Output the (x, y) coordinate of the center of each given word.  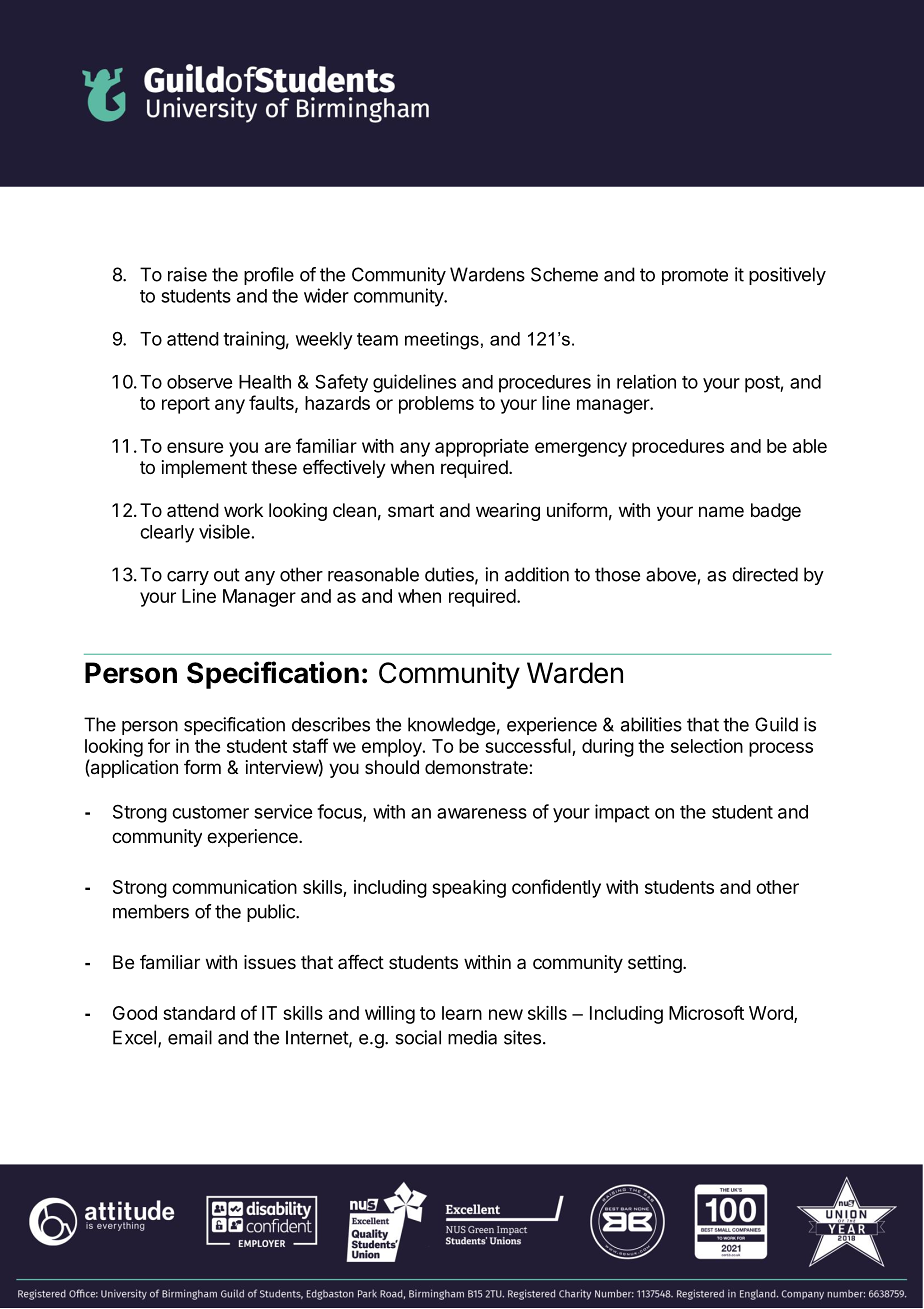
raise (187, 274)
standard (199, 1013)
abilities (651, 724)
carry (188, 578)
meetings (442, 341)
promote (695, 276)
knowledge (451, 726)
